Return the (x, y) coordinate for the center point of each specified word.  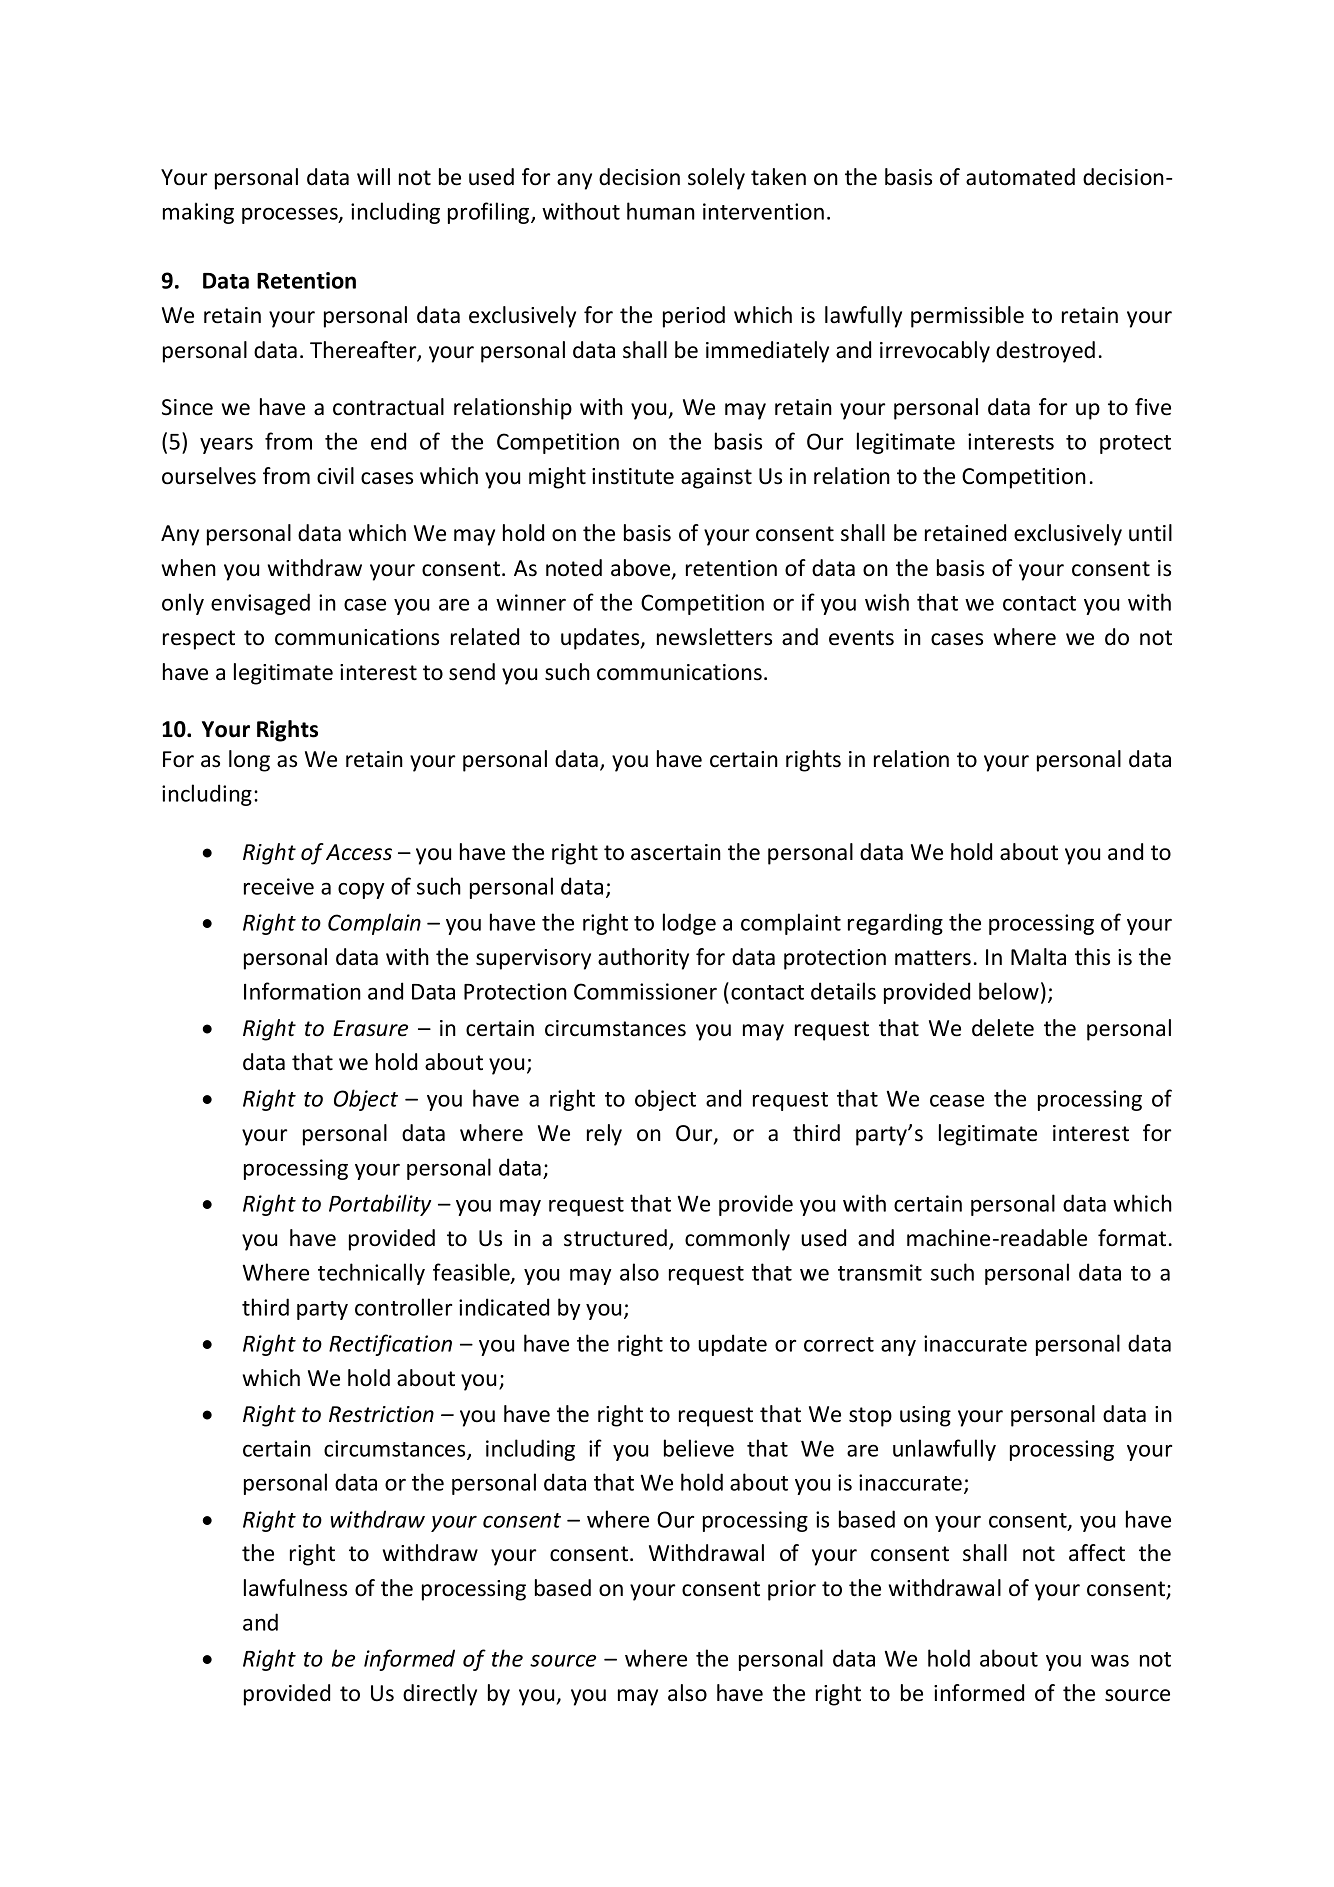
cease (957, 1100)
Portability (380, 1205)
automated (1020, 177)
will (373, 176)
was (1110, 1661)
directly (440, 1695)
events (861, 638)
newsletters (714, 637)
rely (604, 1135)
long (249, 761)
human (661, 211)
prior (792, 1590)
